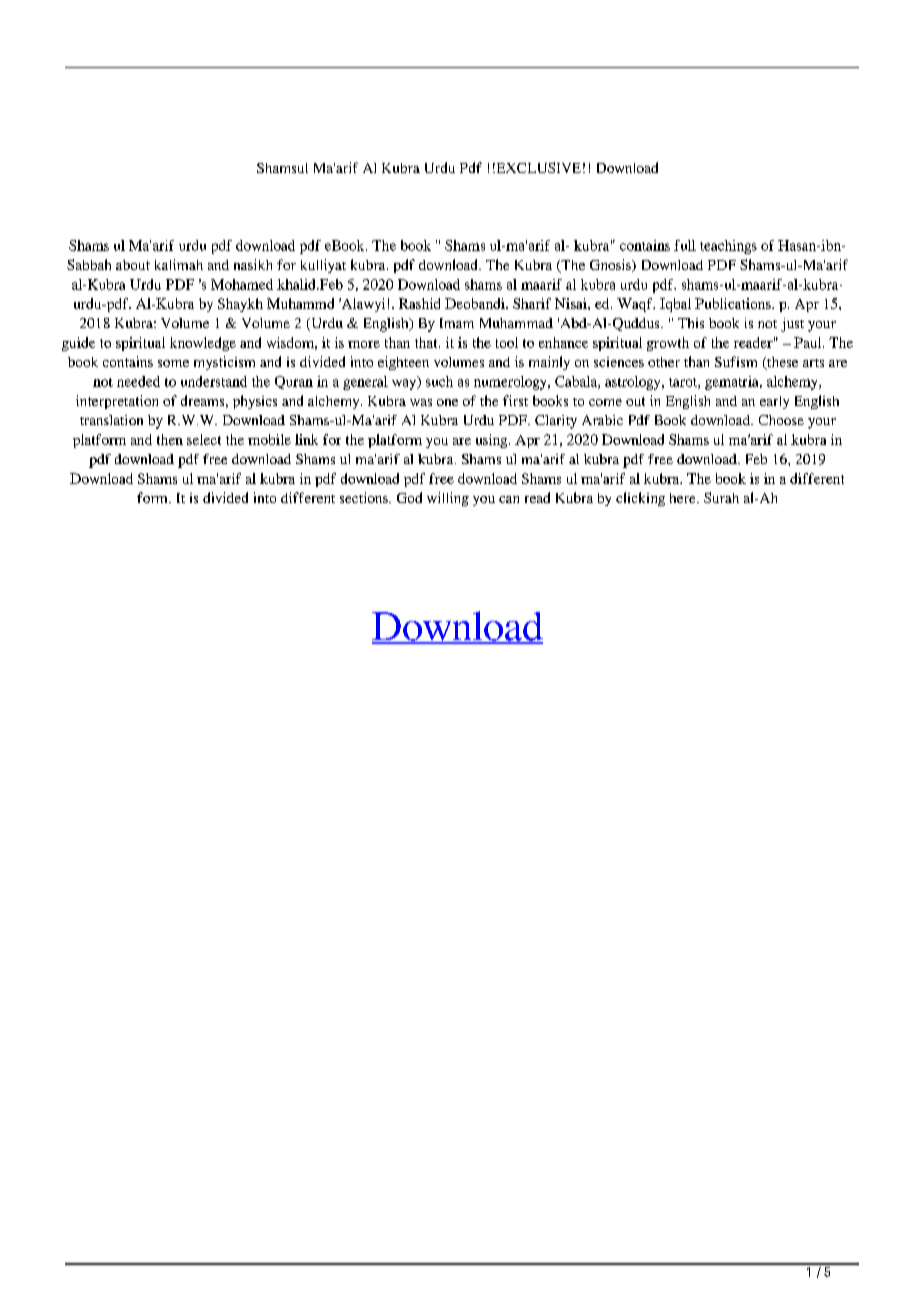 The height and width of the screenshot is (1308, 924). What do you see at coordinates (611, 265) in the screenshot?
I see `Gnosis` at bounding box center [611, 265].
